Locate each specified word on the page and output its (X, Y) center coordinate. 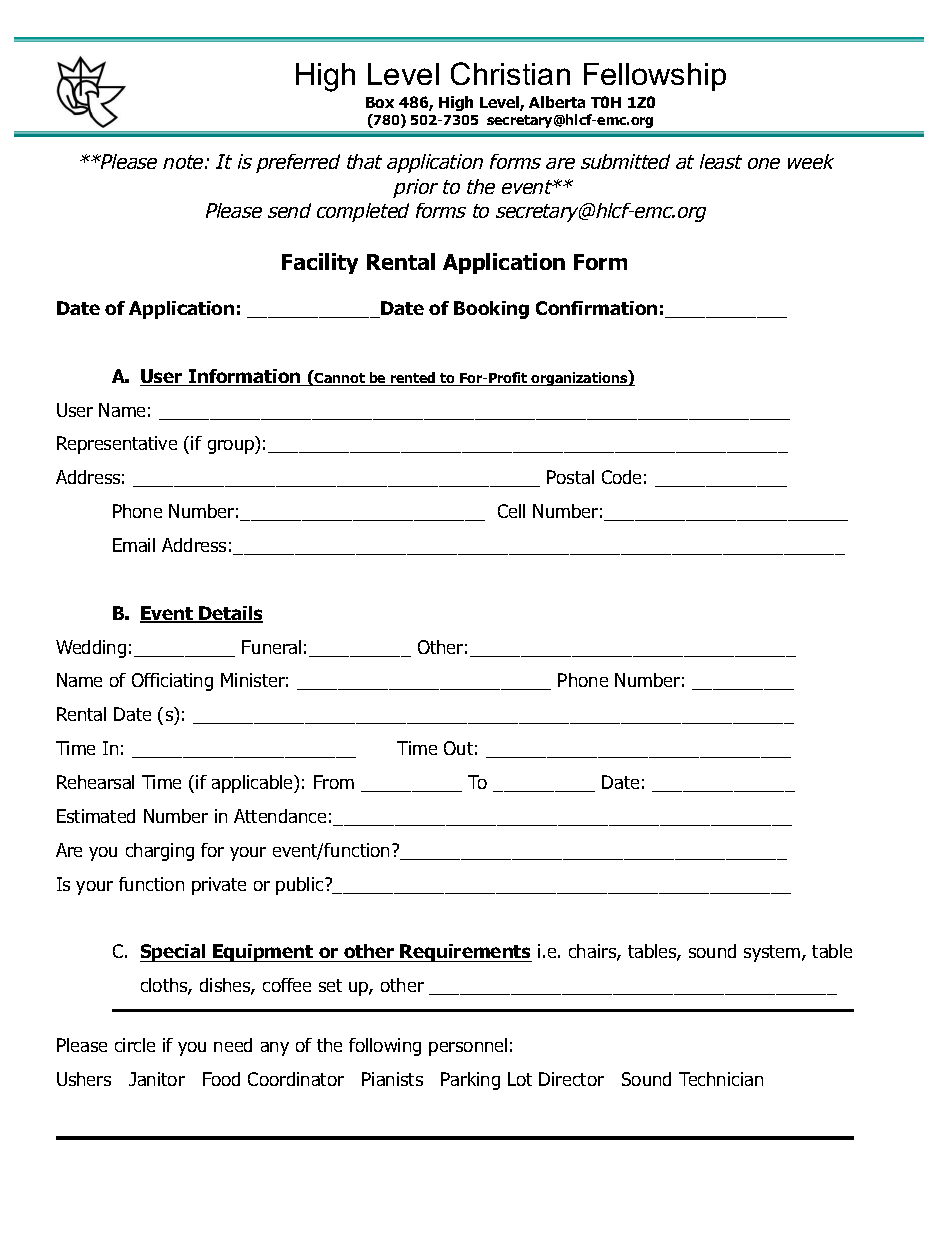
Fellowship (655, 77)
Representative (117, 445)
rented (413, 379)
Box (380, 102)
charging (160, 852)
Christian (510, 73)
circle (135, 1045)
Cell (511, 511)
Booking (491, 310)
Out (458, 748)
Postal (570, 477)
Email (134, 545)
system (773, 953)
